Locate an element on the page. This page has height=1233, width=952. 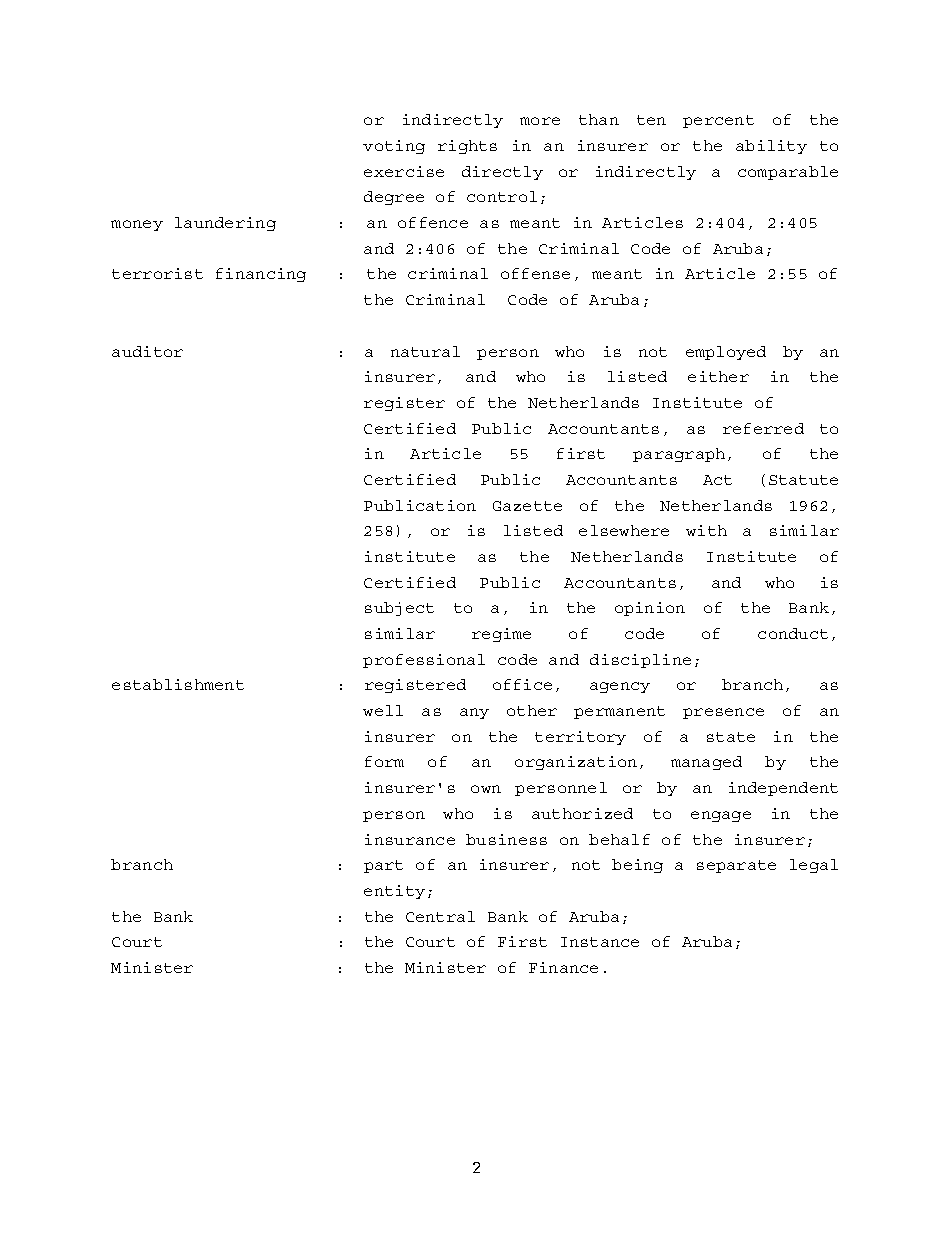
subject is located at coordinates (399, 609).
